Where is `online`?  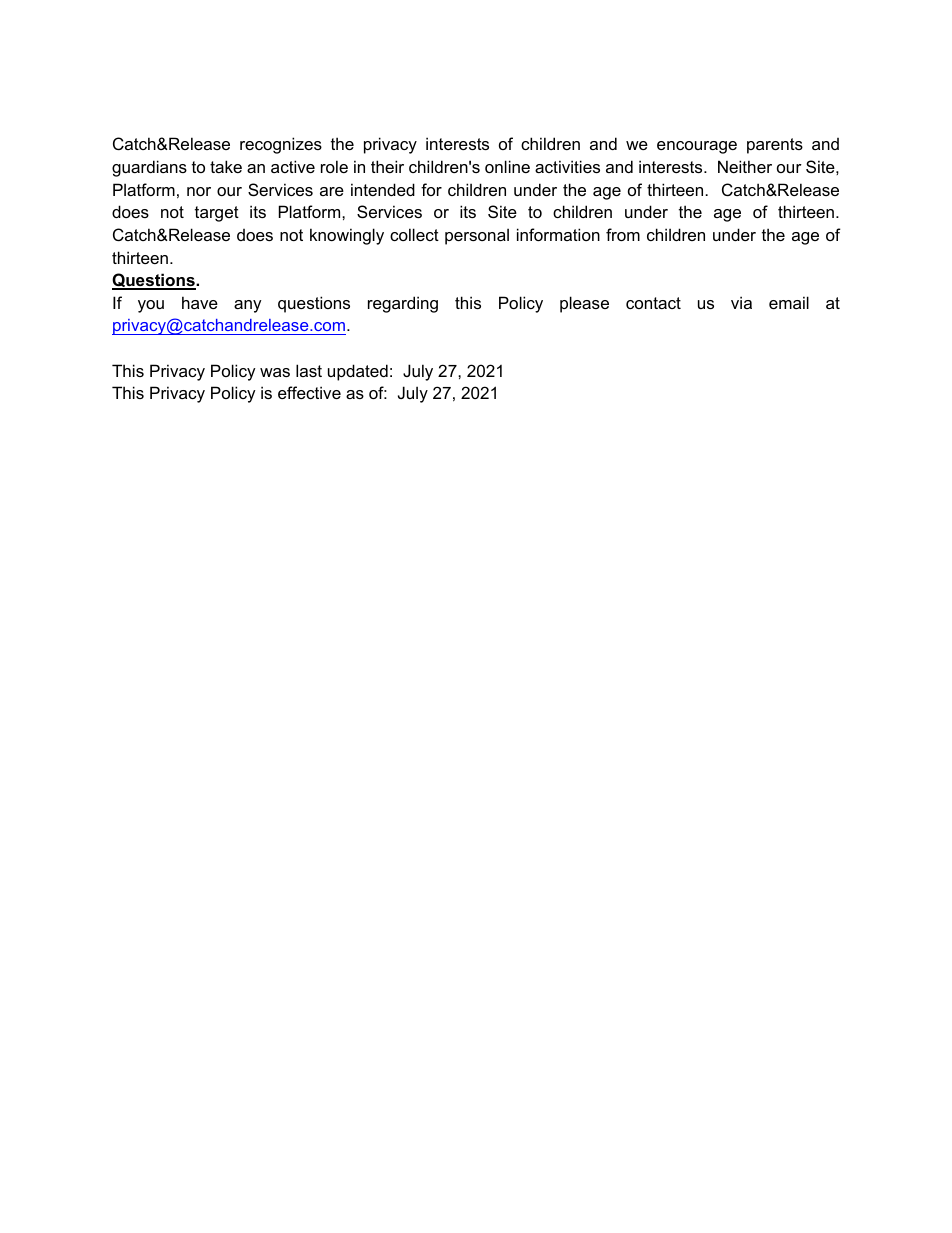 online is located at coordinates (507, 166).
